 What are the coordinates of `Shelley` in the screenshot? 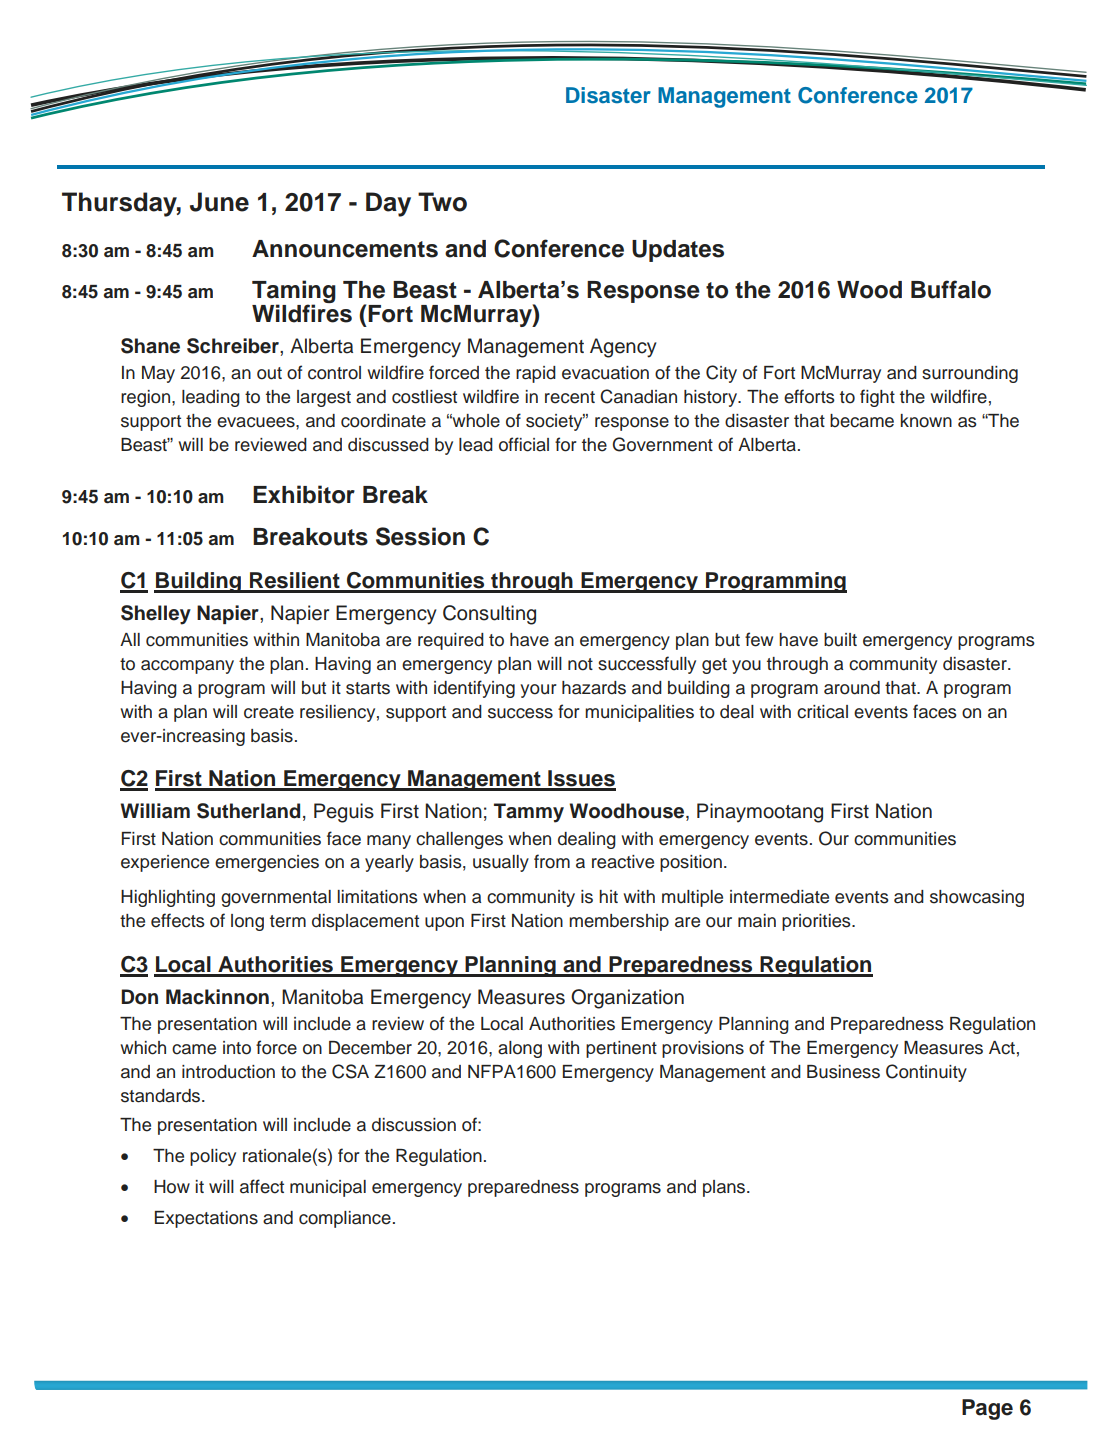 It's located at (156, 615).
